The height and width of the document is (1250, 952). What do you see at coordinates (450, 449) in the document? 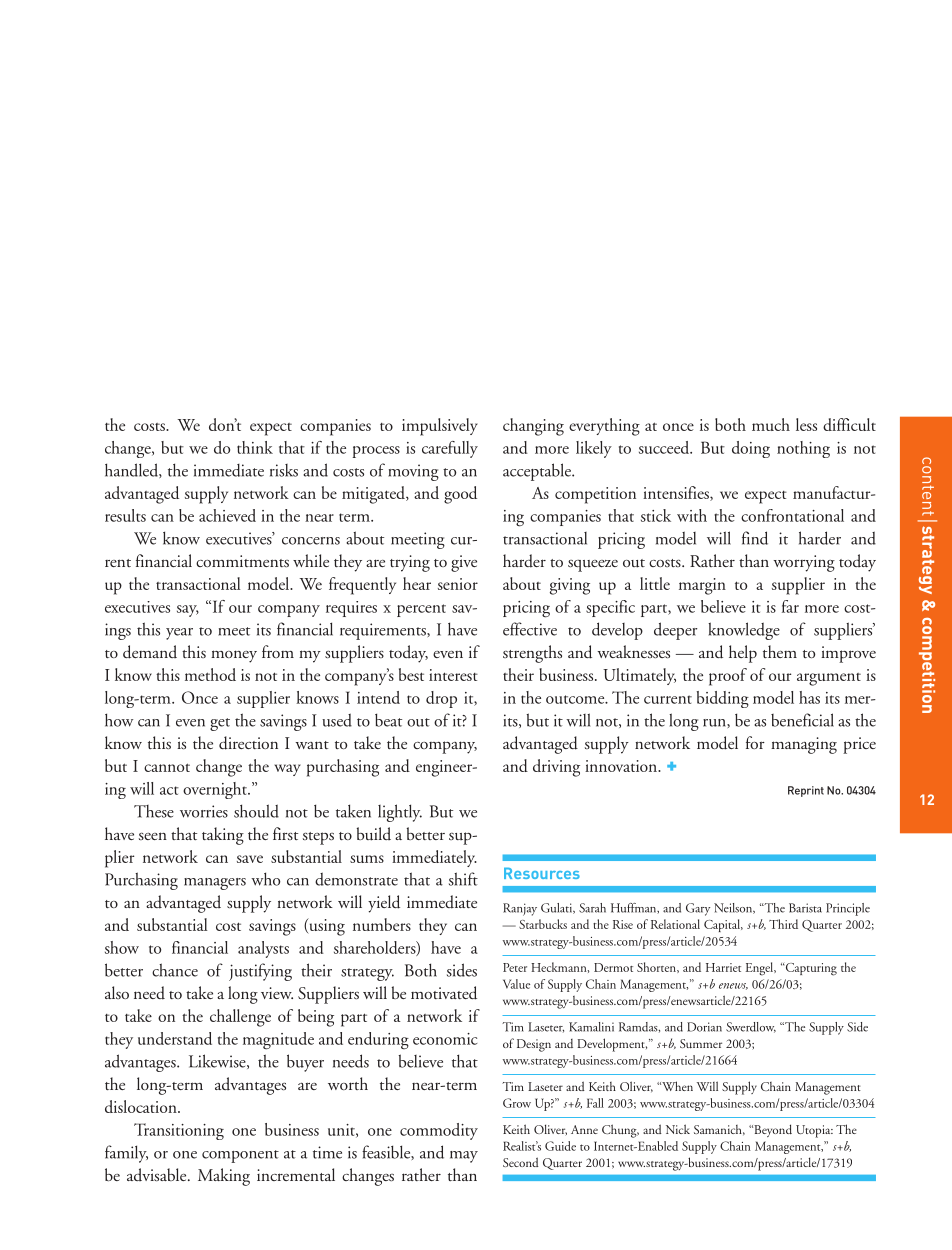
I see `carefully` at bounding box center [450, 449].
